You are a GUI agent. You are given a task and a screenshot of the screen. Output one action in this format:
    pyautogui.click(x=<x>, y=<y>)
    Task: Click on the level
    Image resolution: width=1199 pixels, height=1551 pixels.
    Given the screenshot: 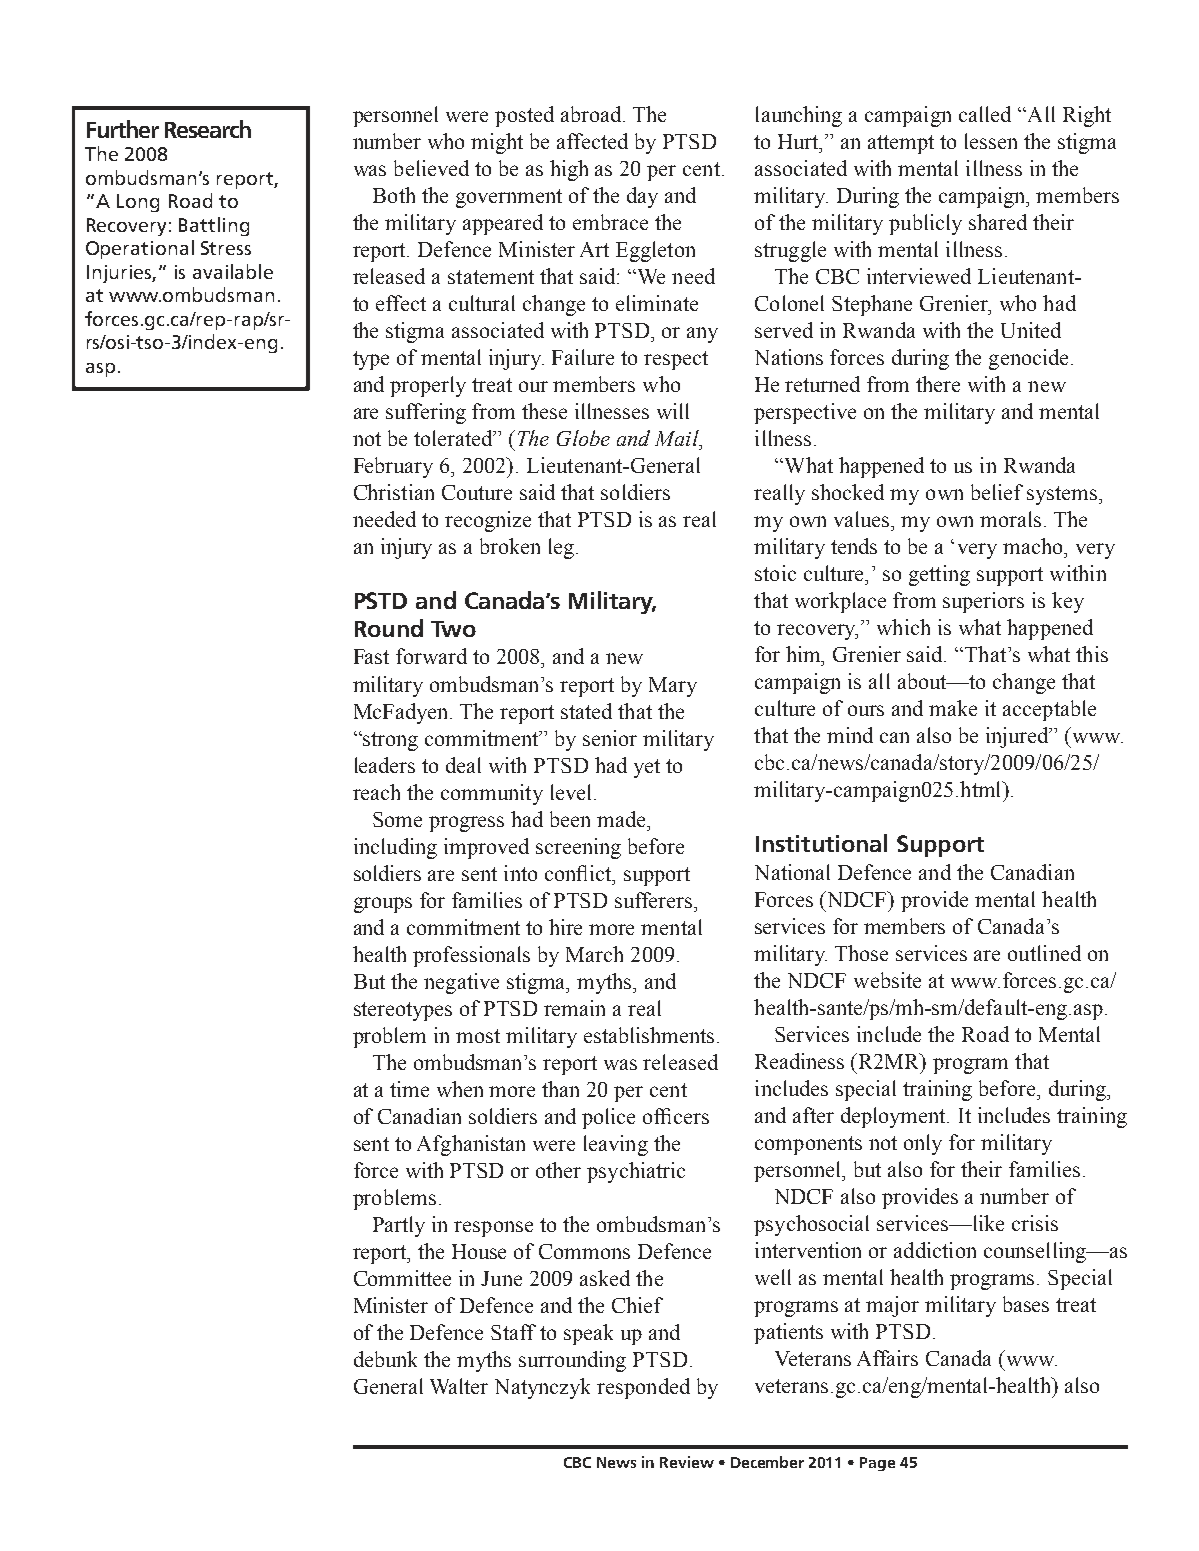 What is the action you would take?
    pyautogui.click(x=571, y=792)
